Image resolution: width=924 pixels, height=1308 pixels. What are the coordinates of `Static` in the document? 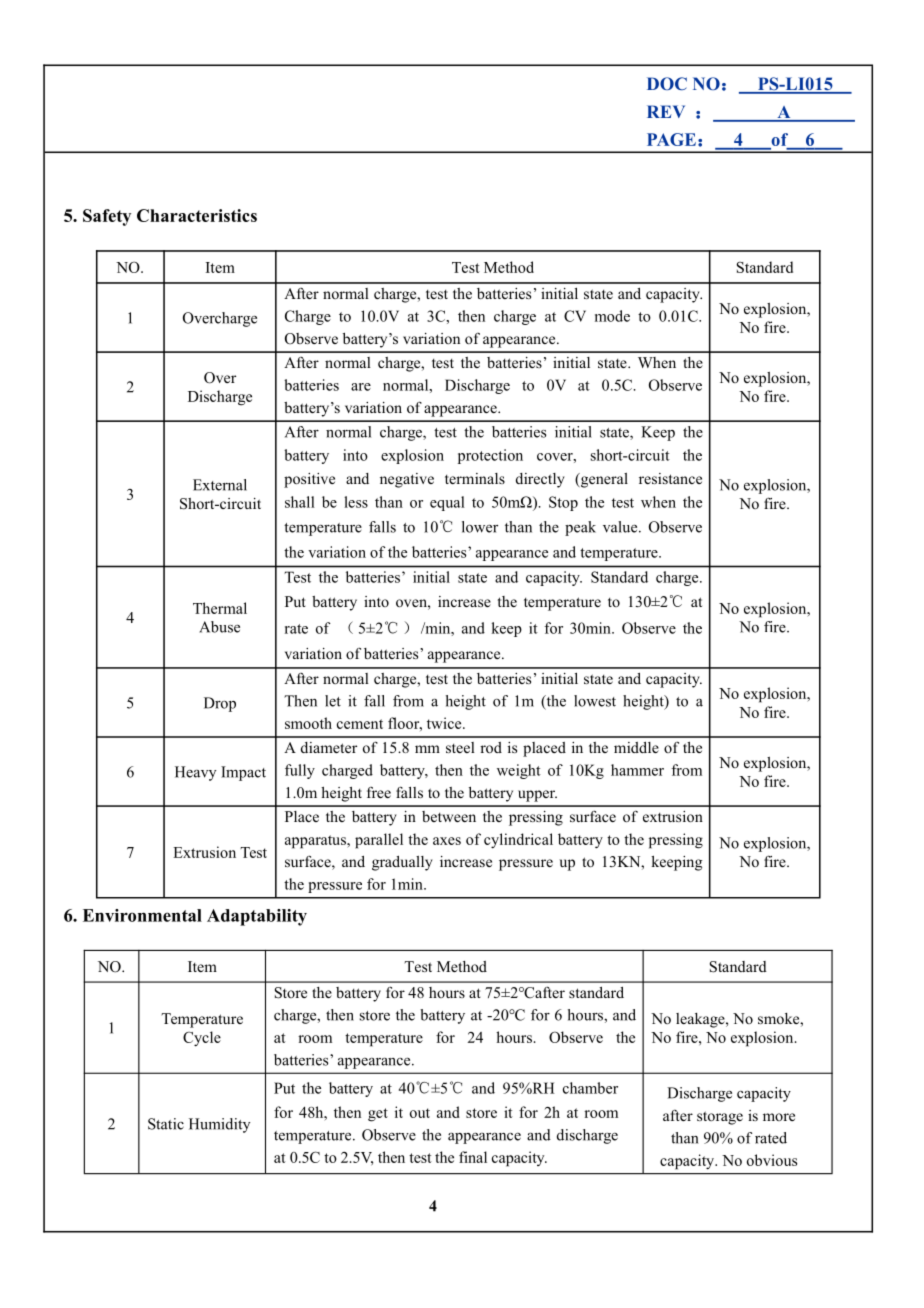 It's located at (166, 1124).
